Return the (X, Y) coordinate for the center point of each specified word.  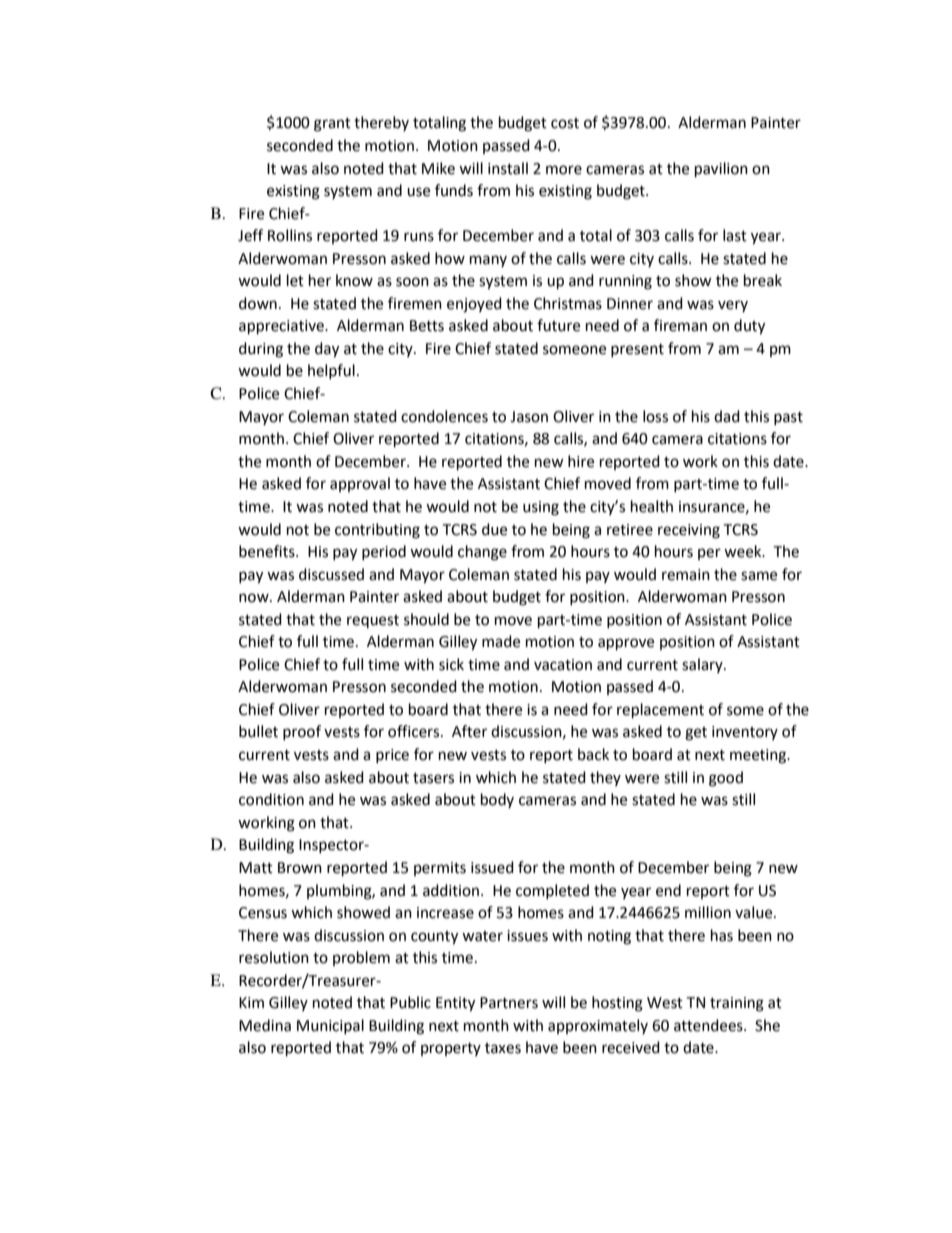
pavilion (721, 170)
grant (332, 125)
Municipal (330, 1026)
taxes (503, 1048)
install (508, 168)
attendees (709, 1025)
